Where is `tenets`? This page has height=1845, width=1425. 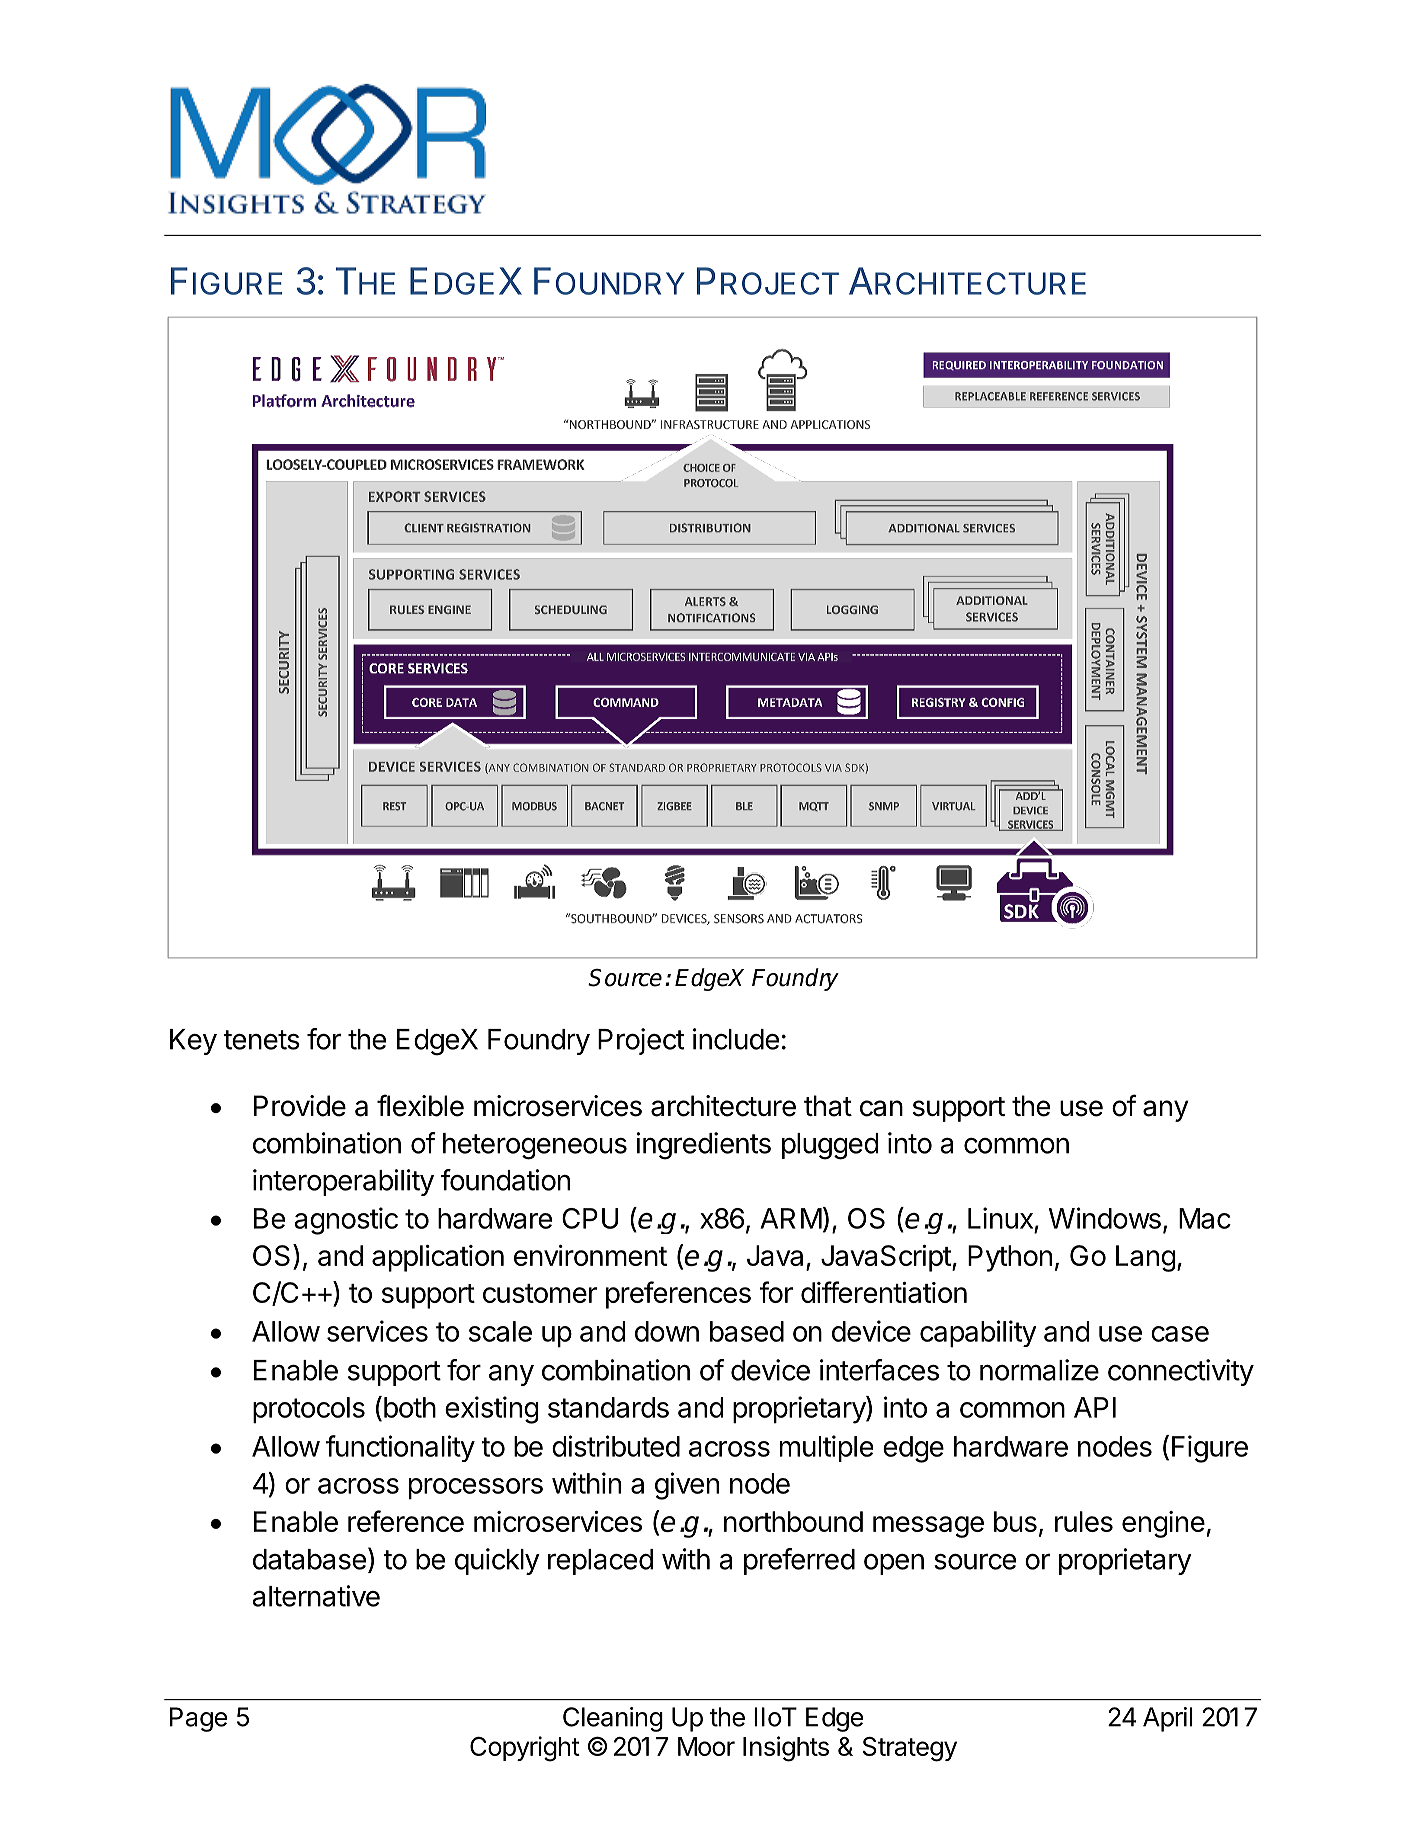
tenets is located at coordinates (261, 1040).
